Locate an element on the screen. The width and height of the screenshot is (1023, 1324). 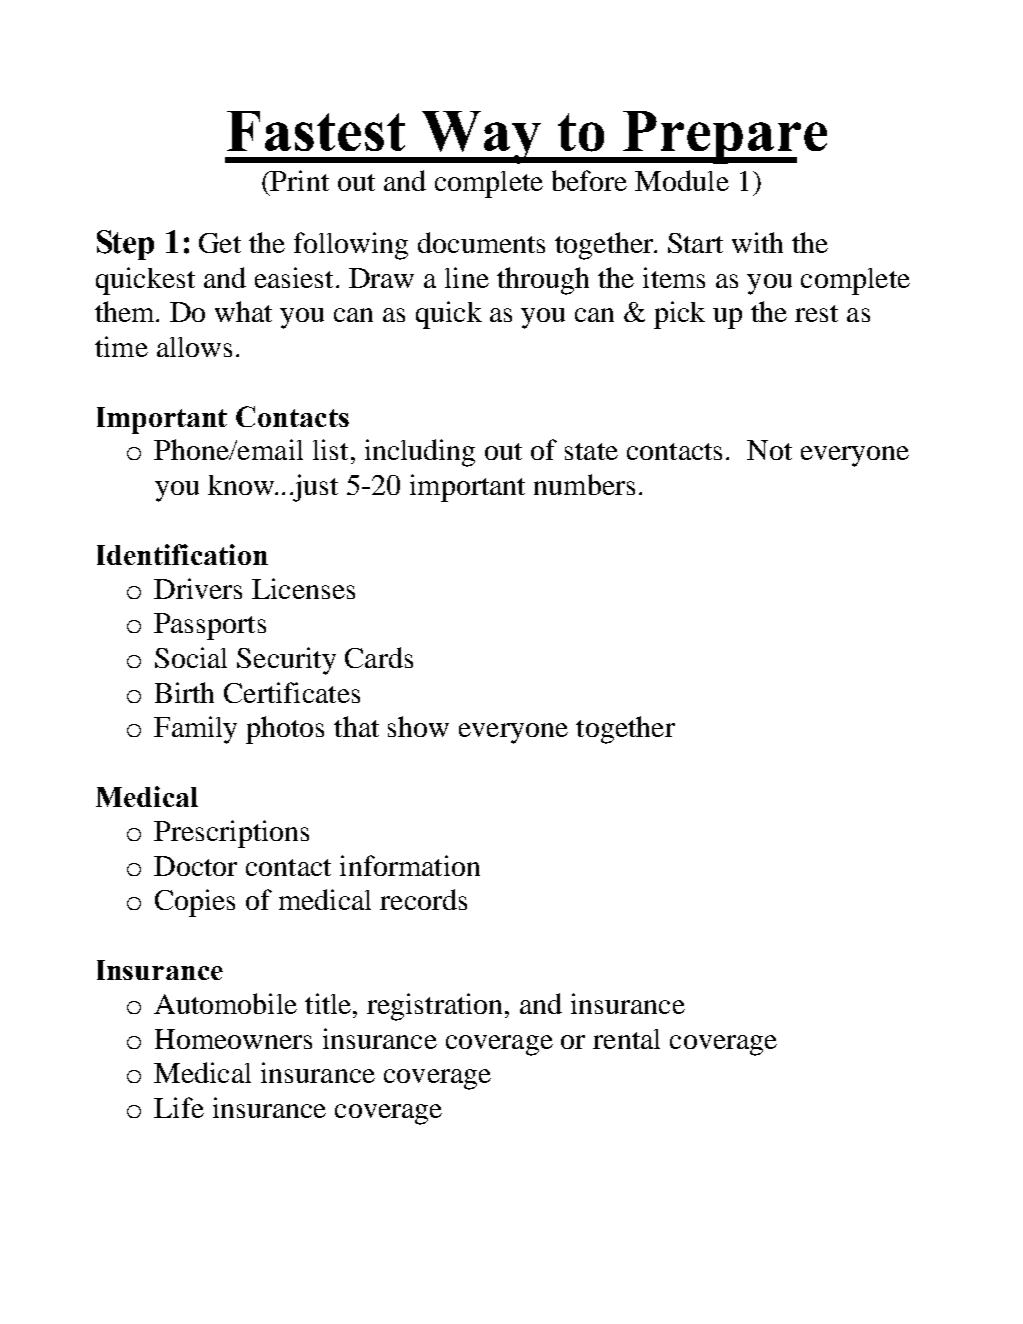
Prepare is located at coordinates (724, 137).
